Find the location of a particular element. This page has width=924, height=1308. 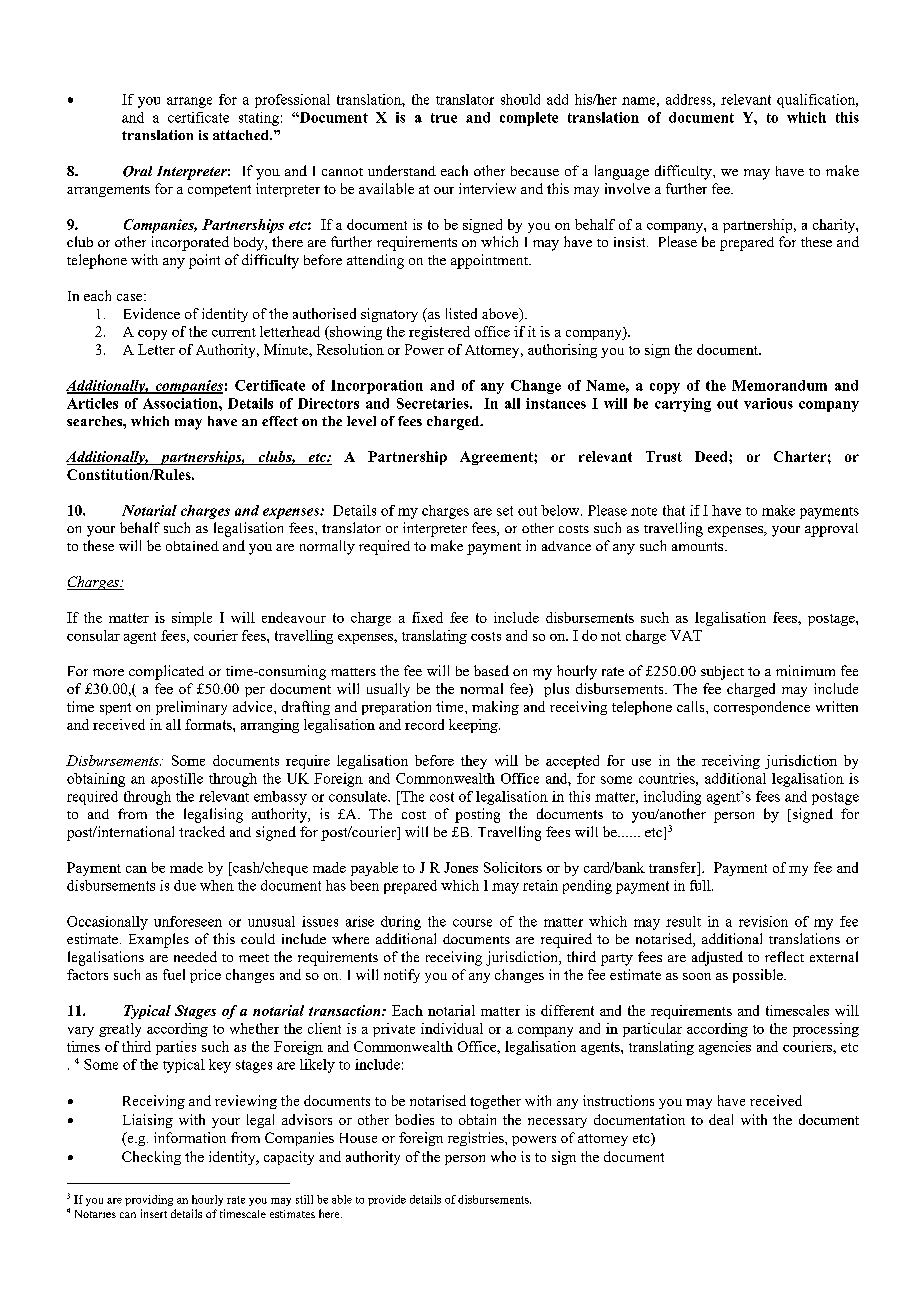

possible is located at coordinates (759, 976).
